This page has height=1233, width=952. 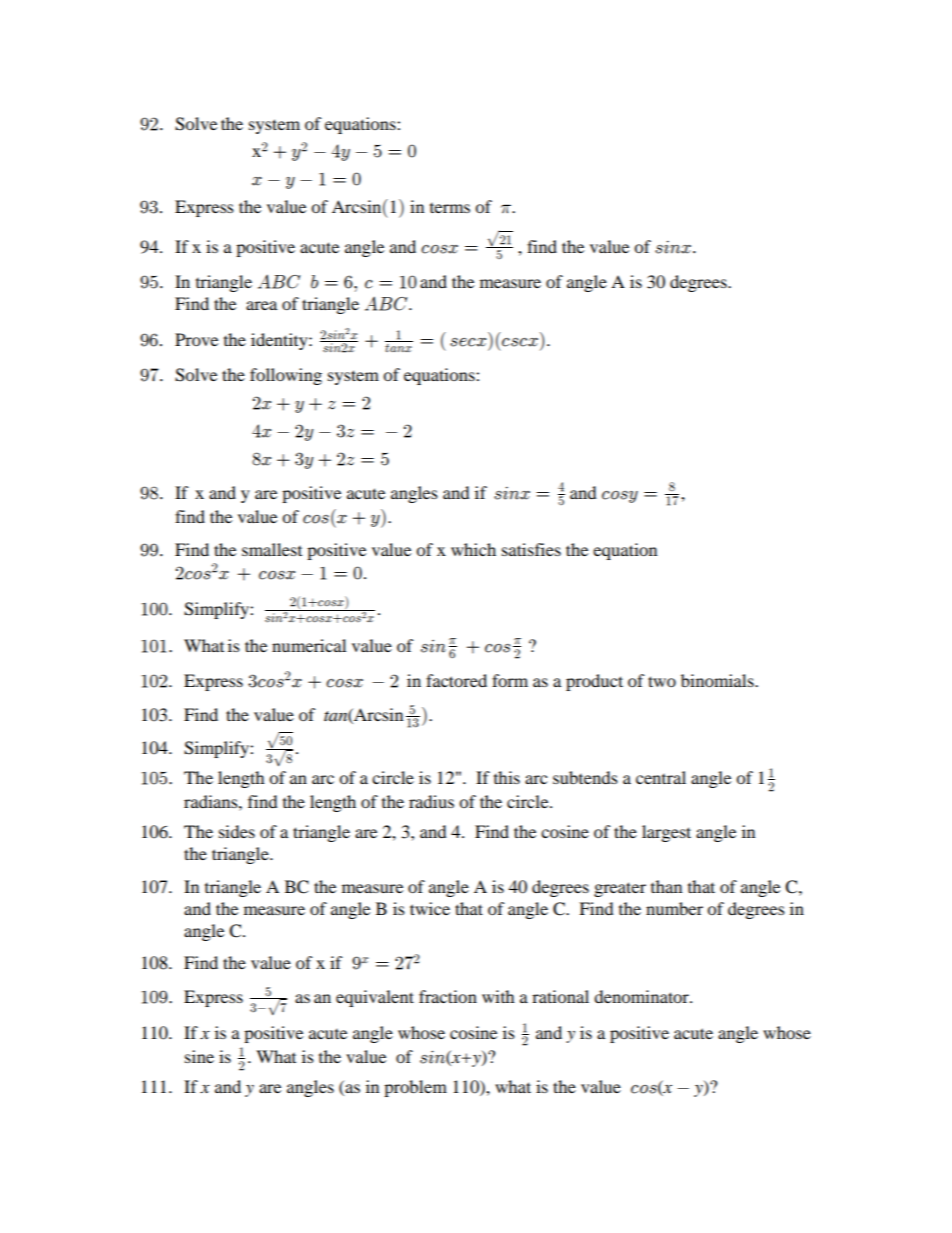 I want to click on terms, so click(x=450, y=208).
